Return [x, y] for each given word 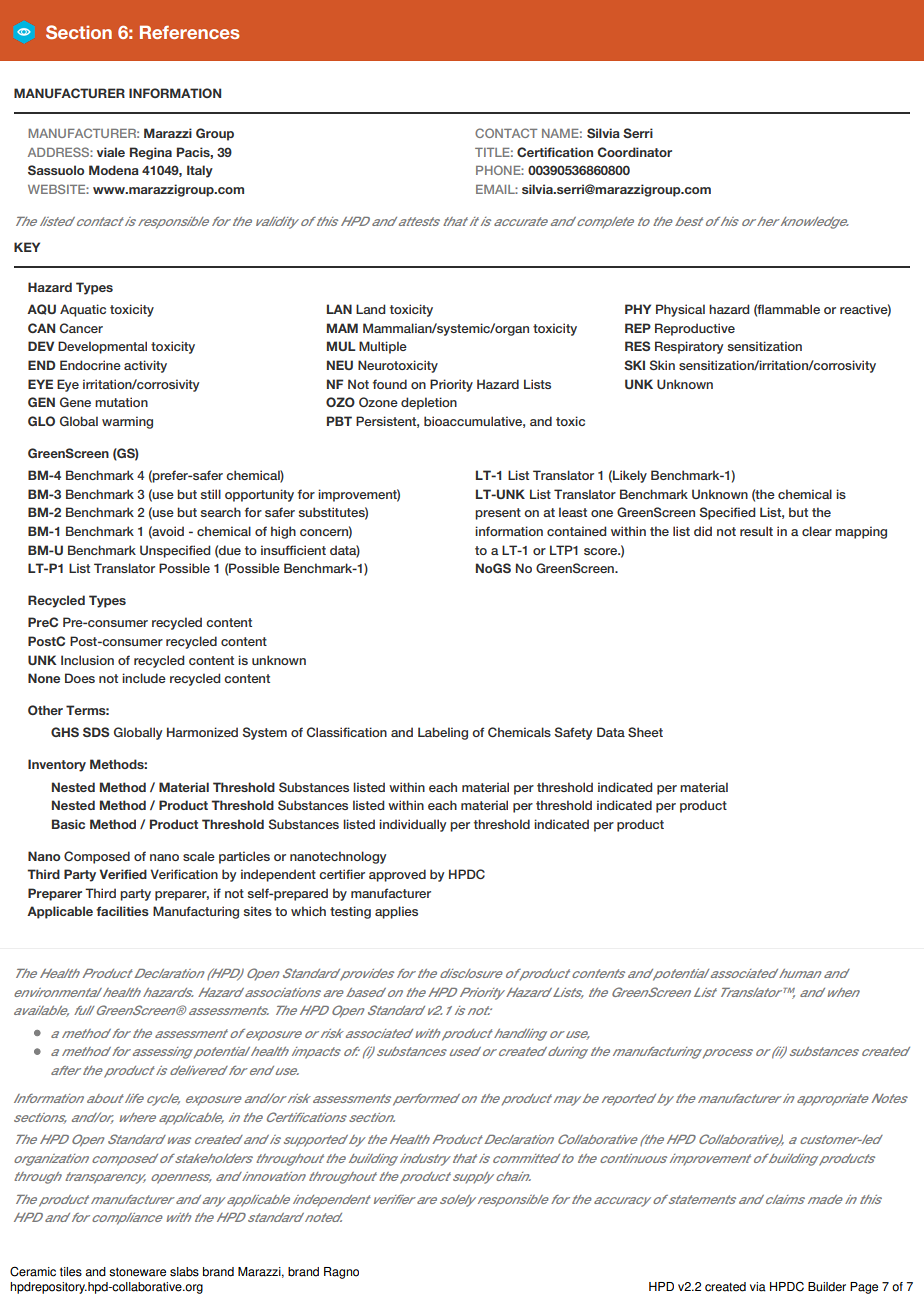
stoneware [137, 1272]
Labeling [443, 733]
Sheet [645, 732]
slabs [184, 1272]
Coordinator [634, 152]
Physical [680, 310]
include [144, 678]
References [189, 32]
